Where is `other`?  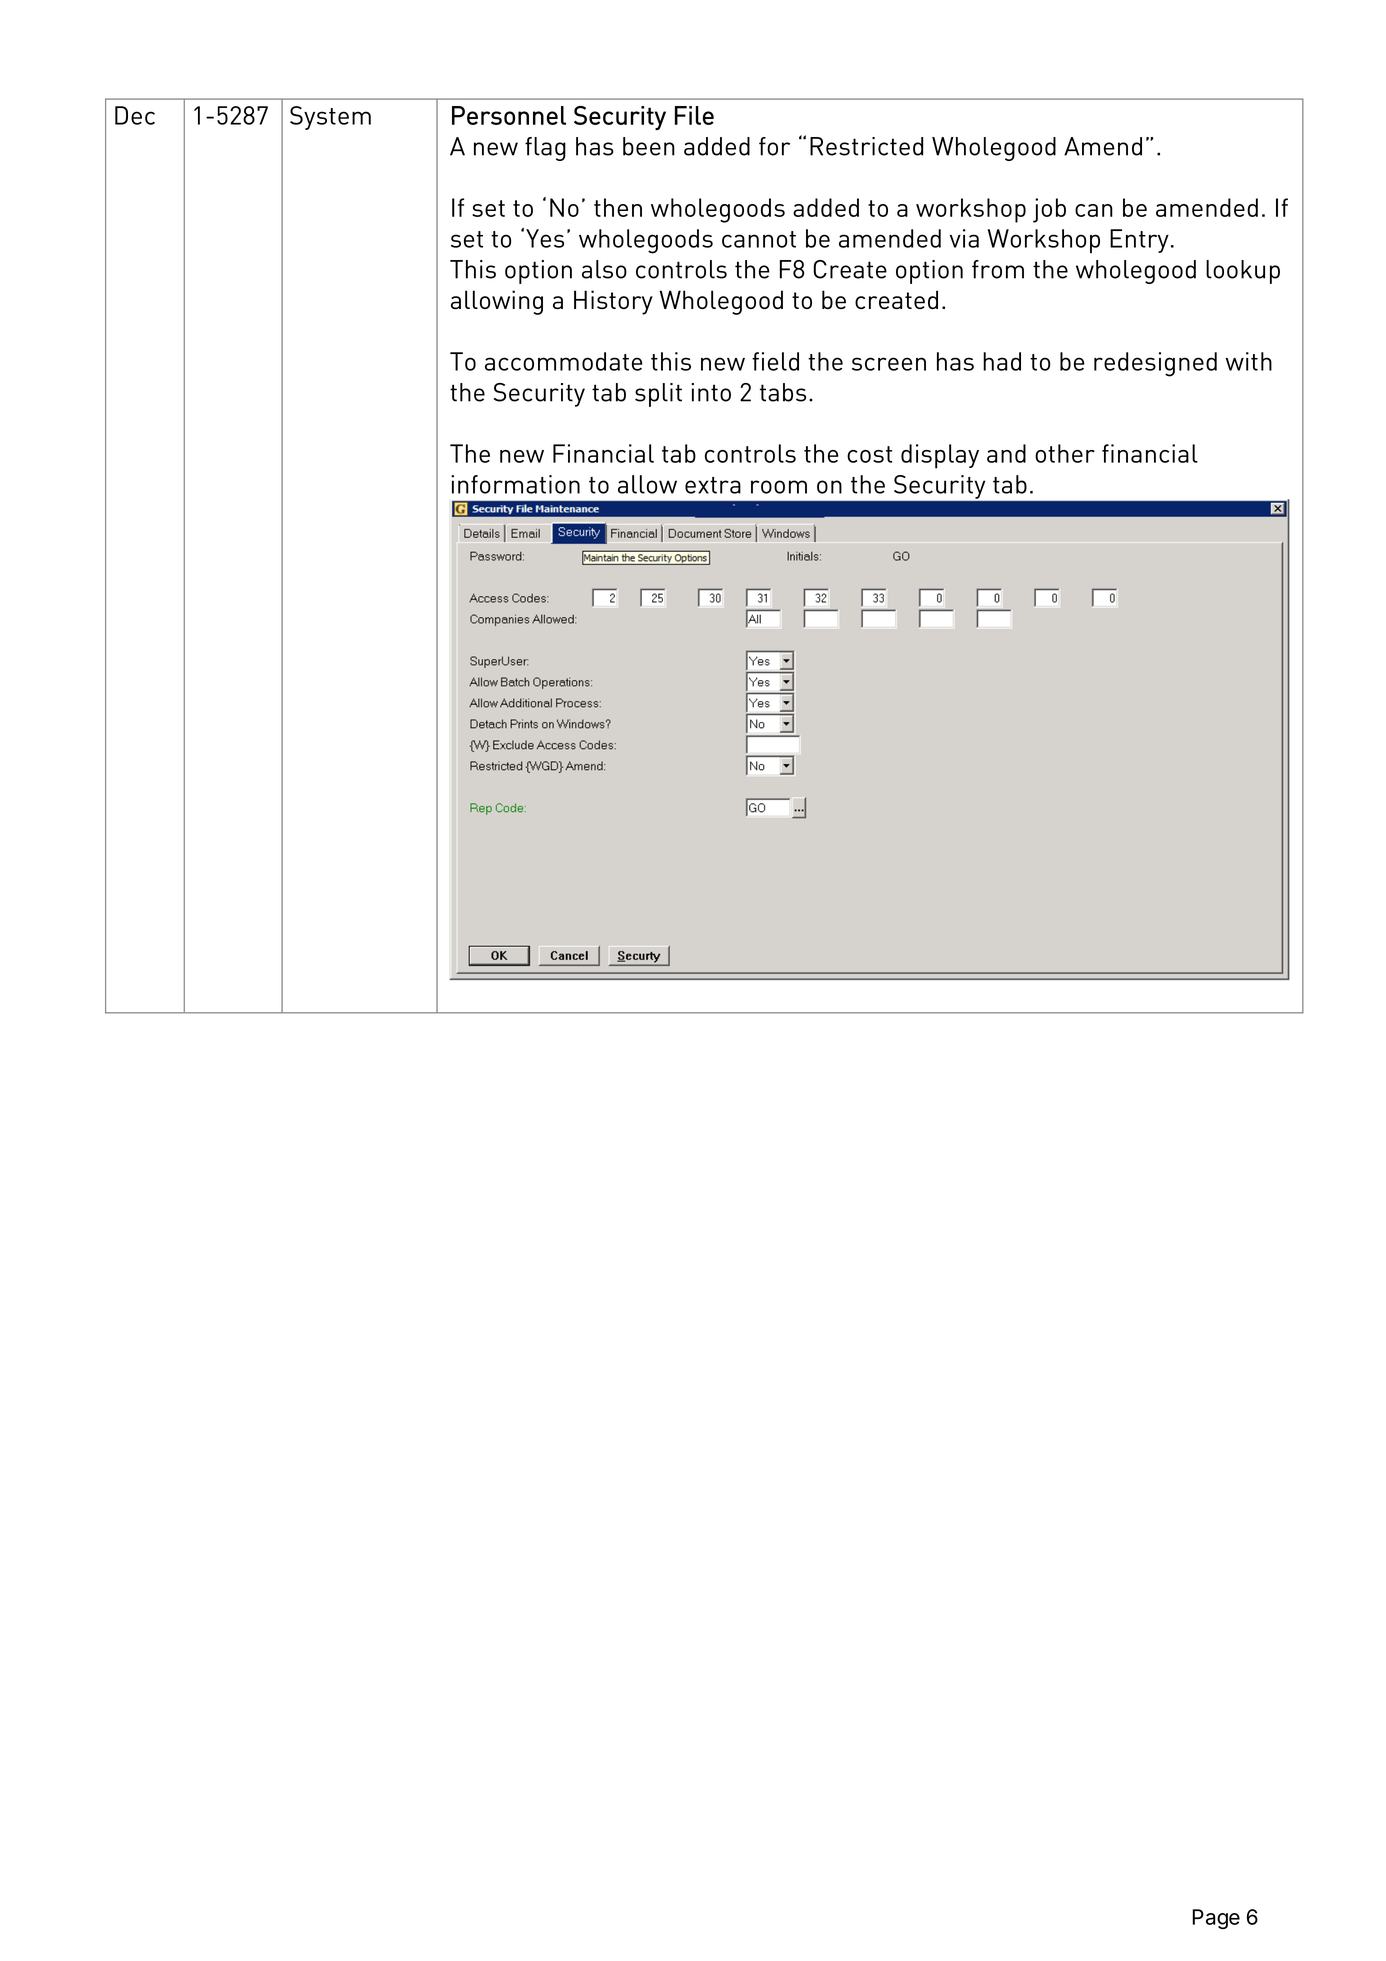 other is located at coordinates (1065, 453).
